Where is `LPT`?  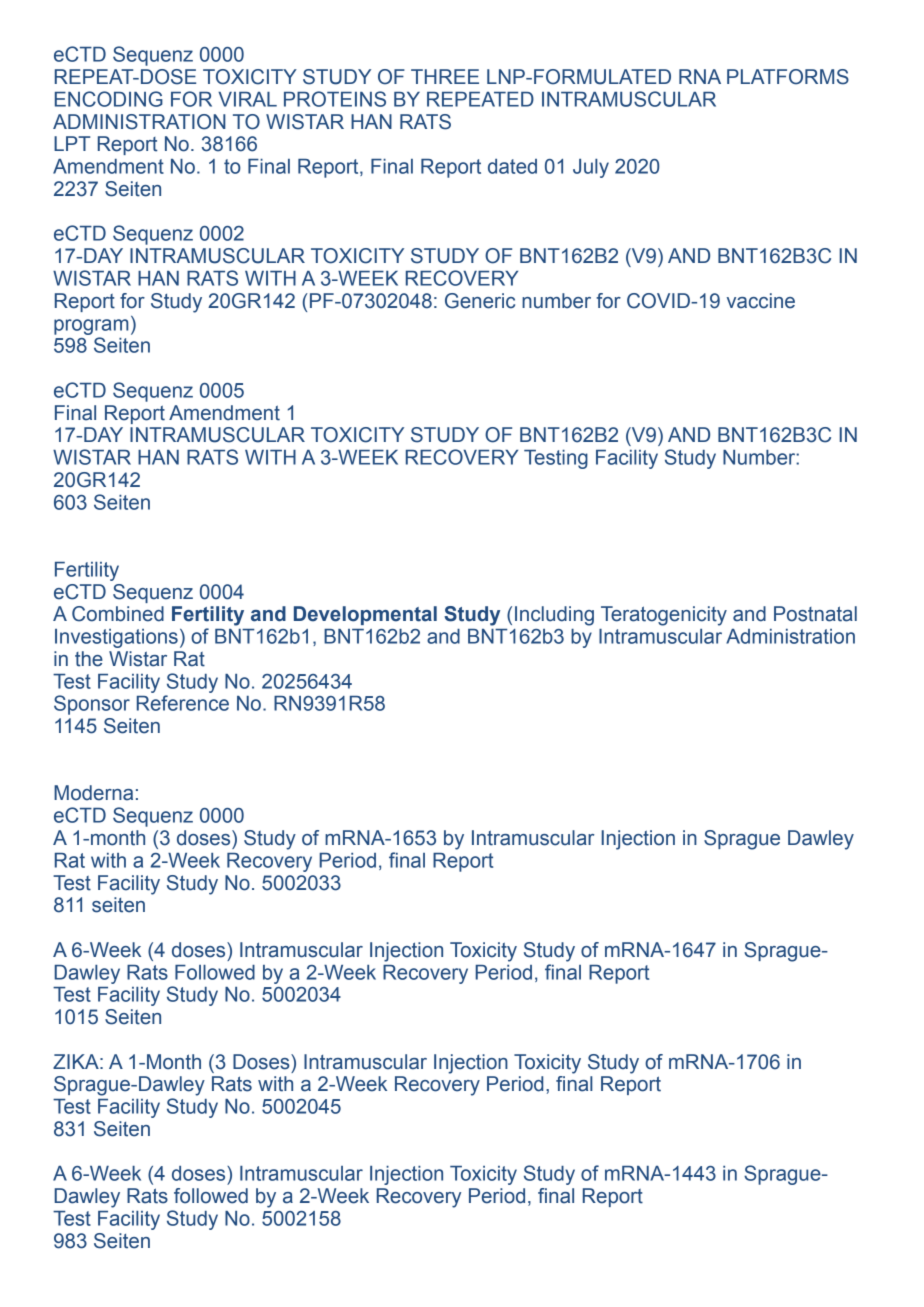
LPT is located at coordinates (72, 143).
